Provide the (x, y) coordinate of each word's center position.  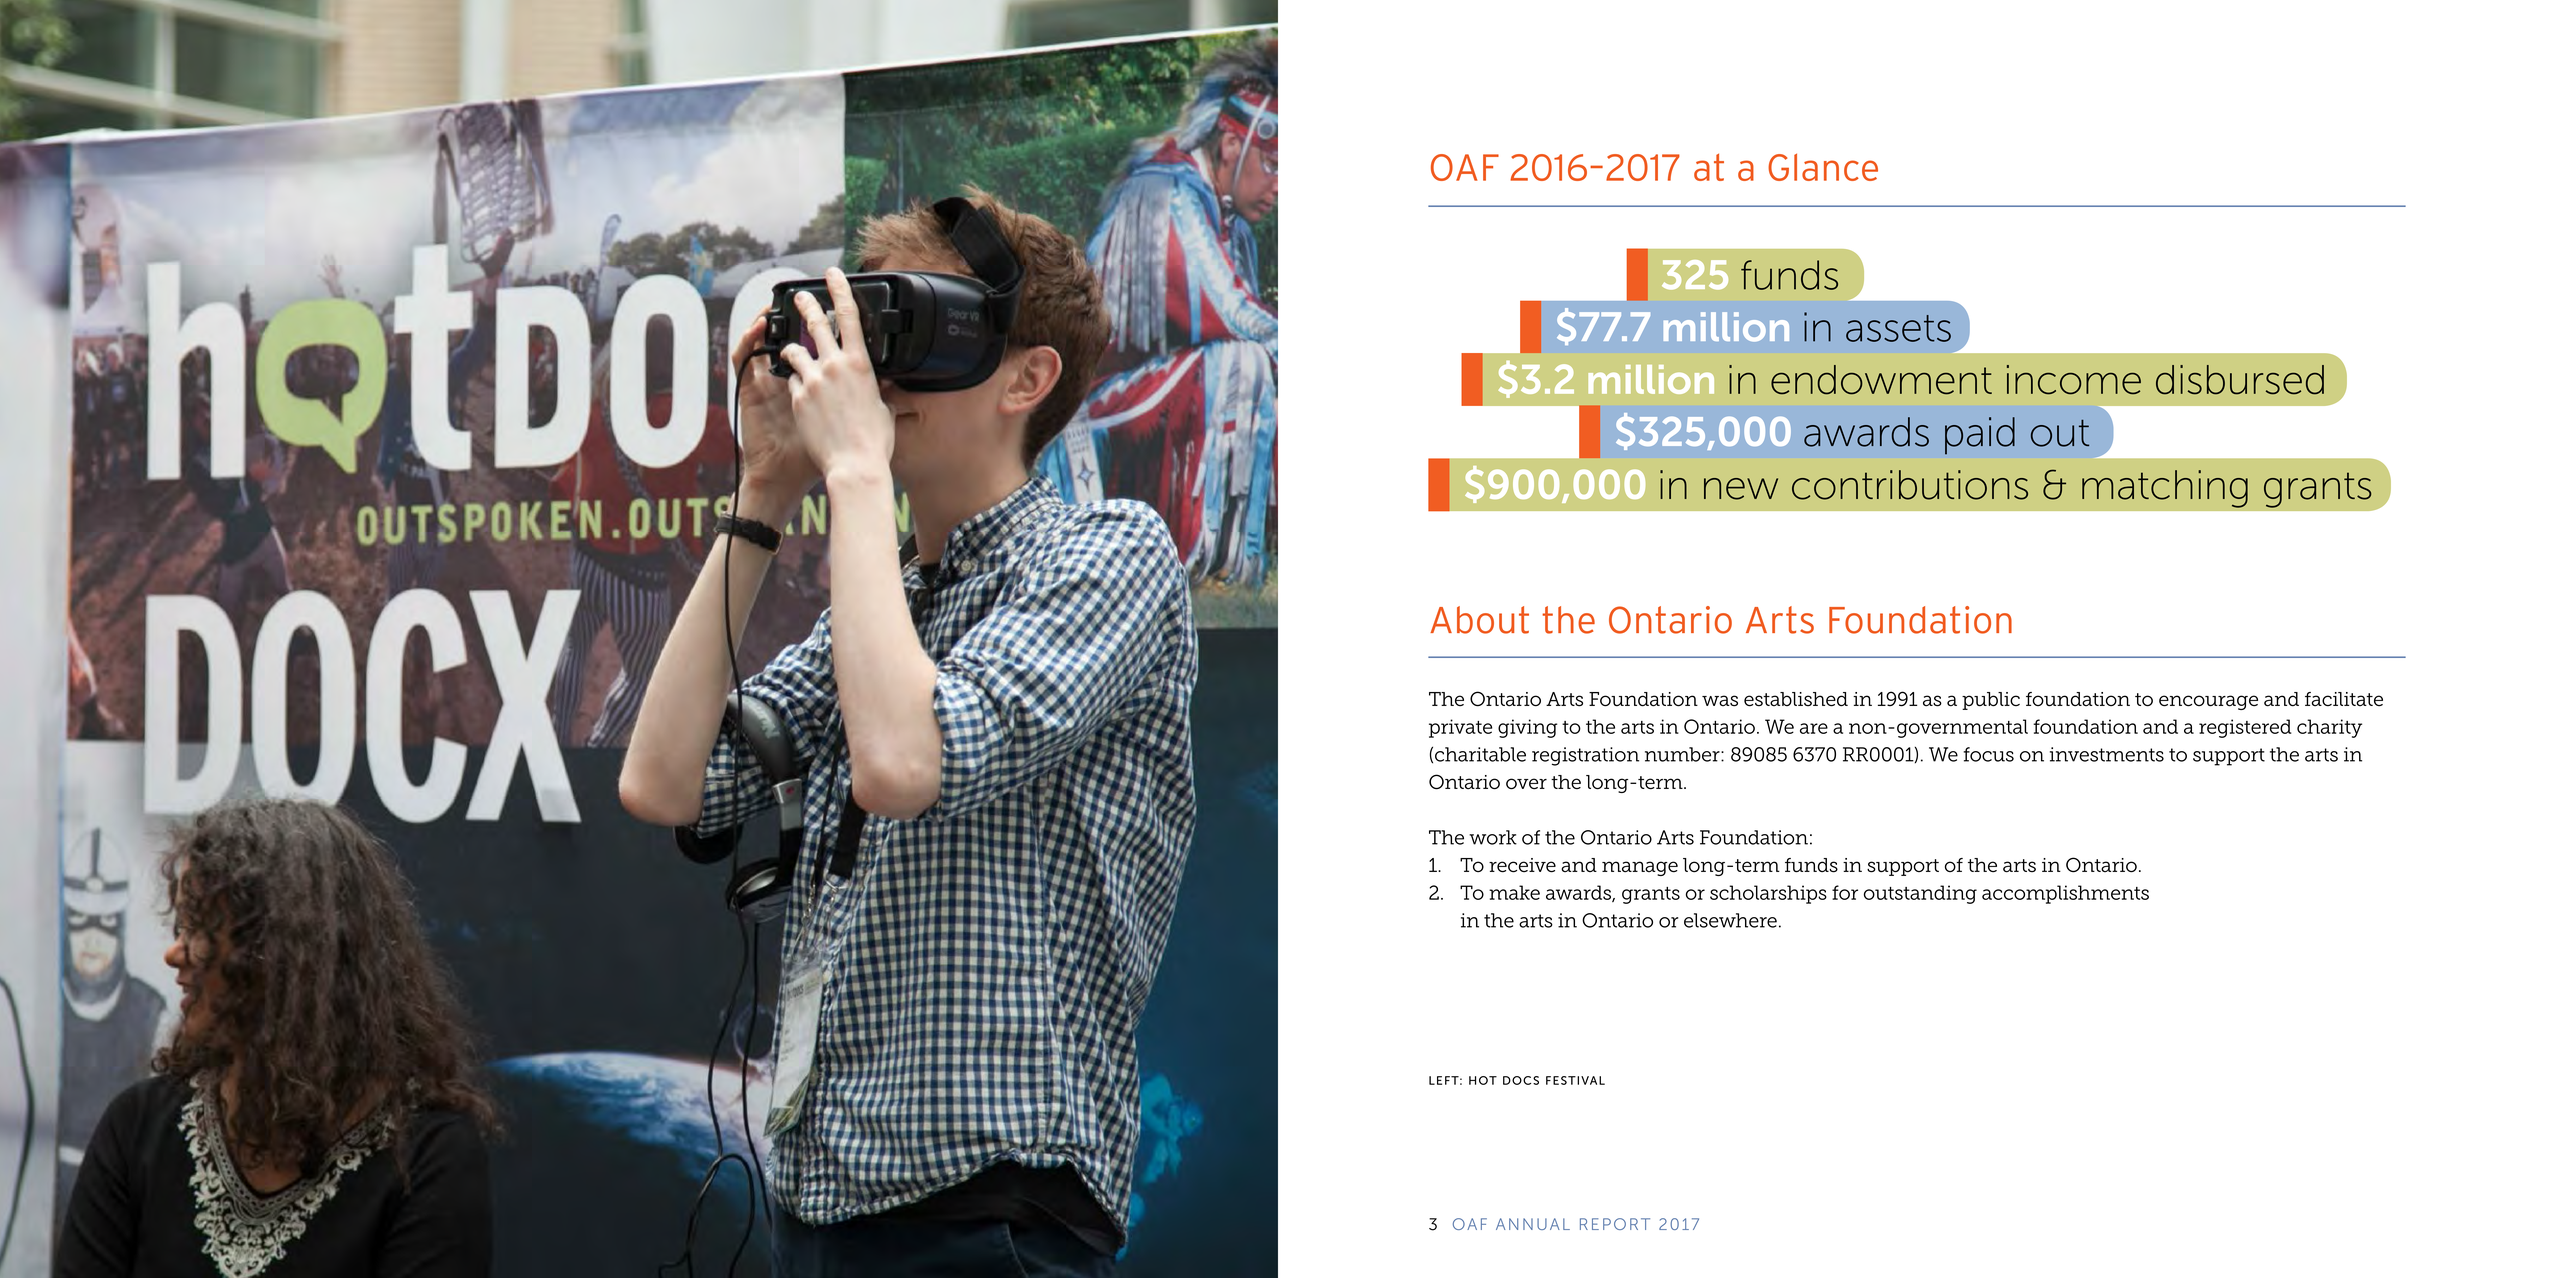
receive (1522, 865)
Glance (1823, 167)
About (1479, 620)
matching (2165, 489)
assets (1898, 328)
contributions (1910, 485)
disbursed (2240, 380)
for (1845, 892)
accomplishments (2065, 894)
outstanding (1920, 894)
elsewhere (1730, 920)
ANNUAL (1533, 1224)
